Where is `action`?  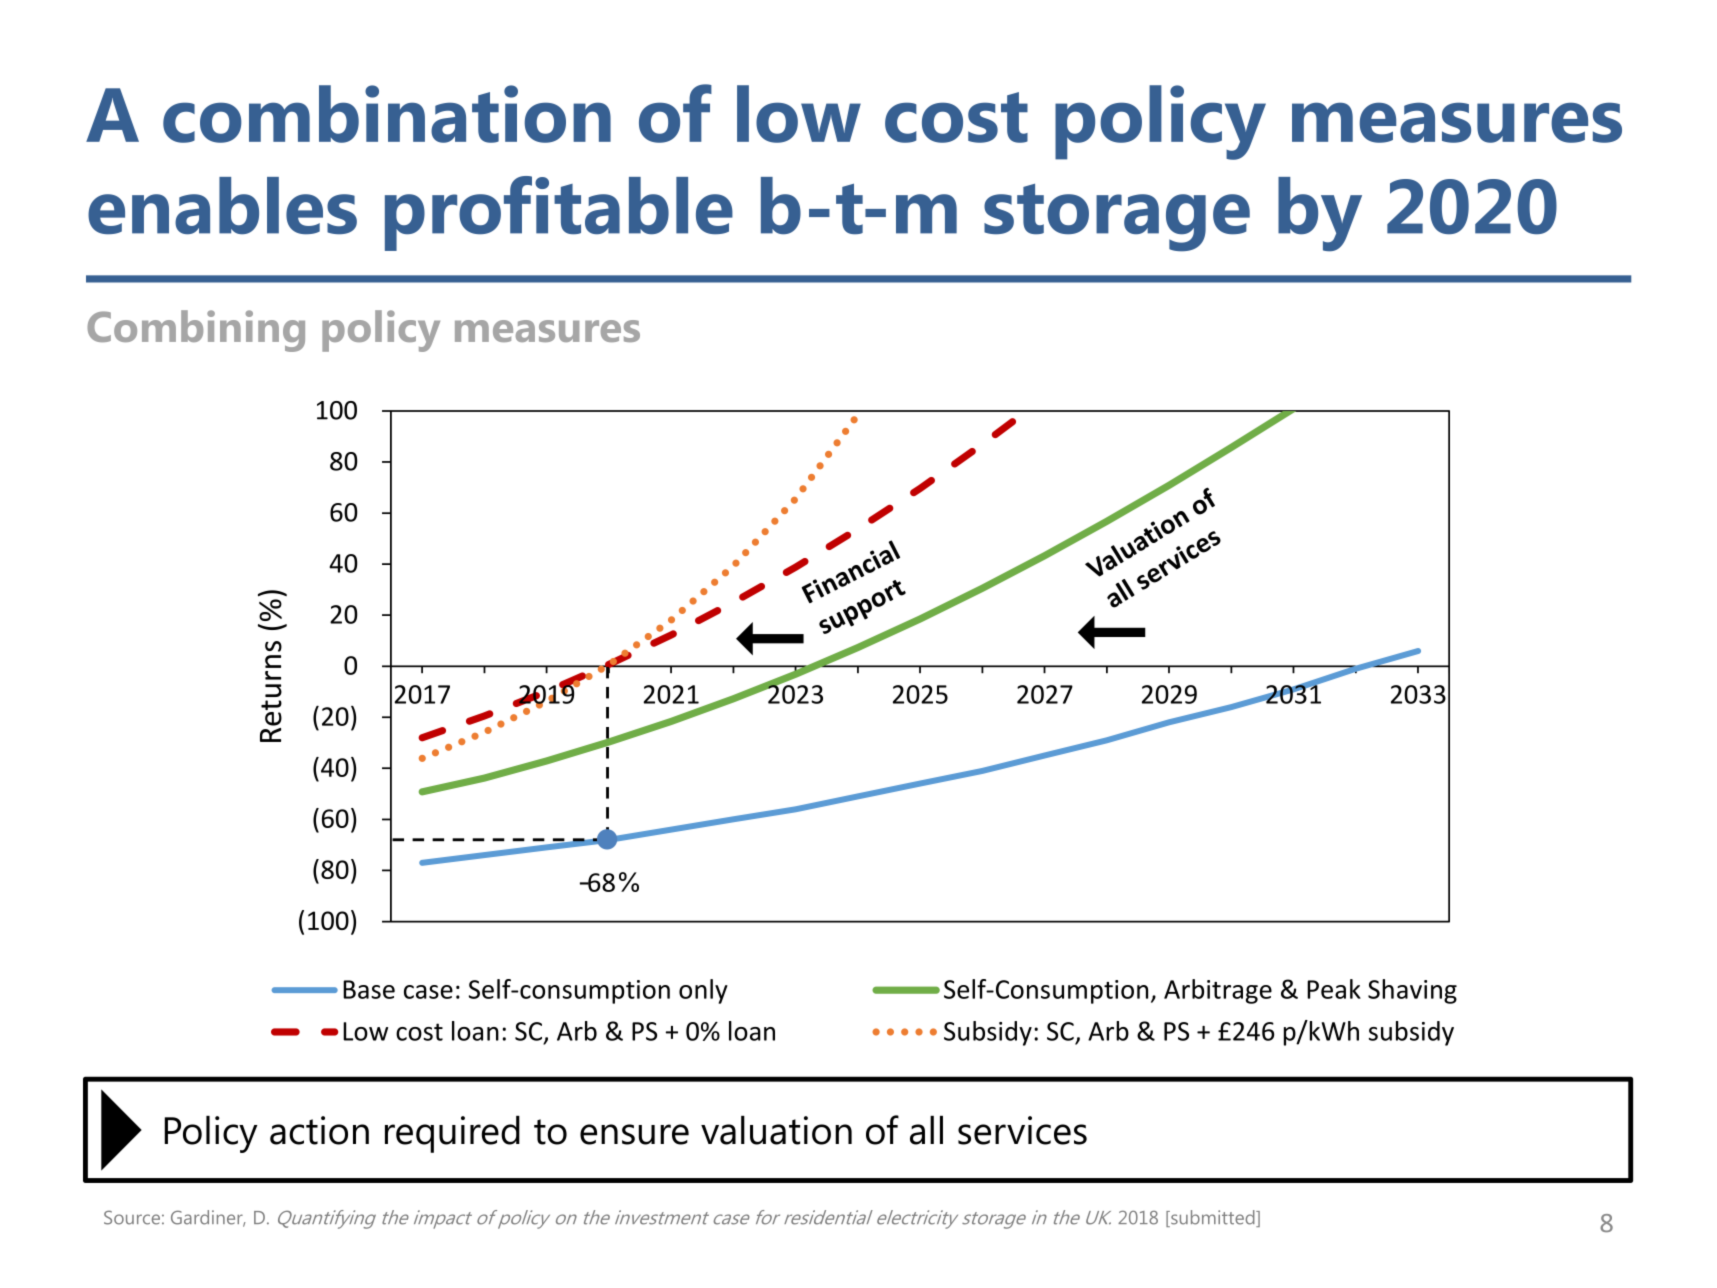
action is located at coordinates (319, 1130).
